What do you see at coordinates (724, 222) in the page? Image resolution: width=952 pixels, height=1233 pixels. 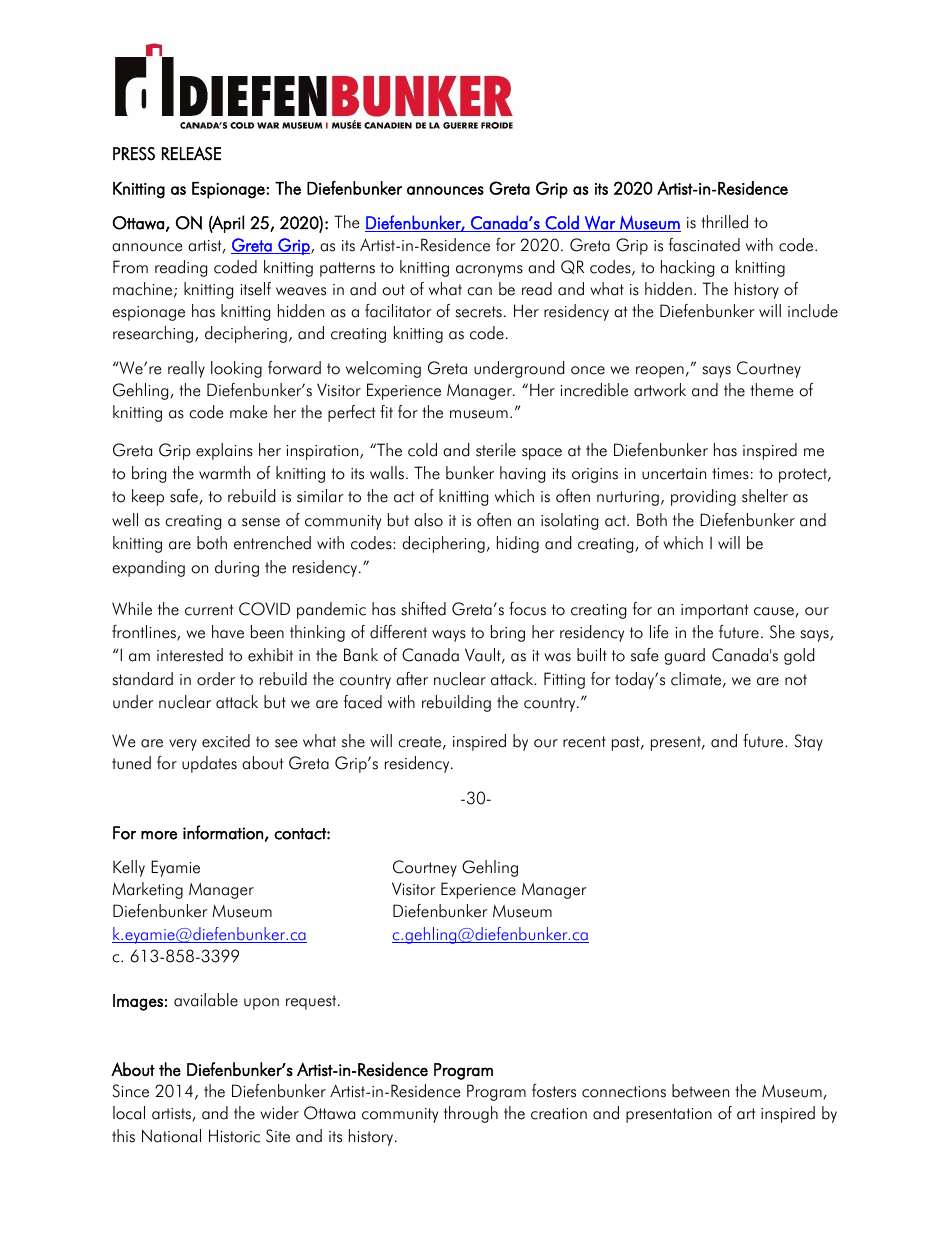 I see `thrilled` at bounding box center [724, 222].
